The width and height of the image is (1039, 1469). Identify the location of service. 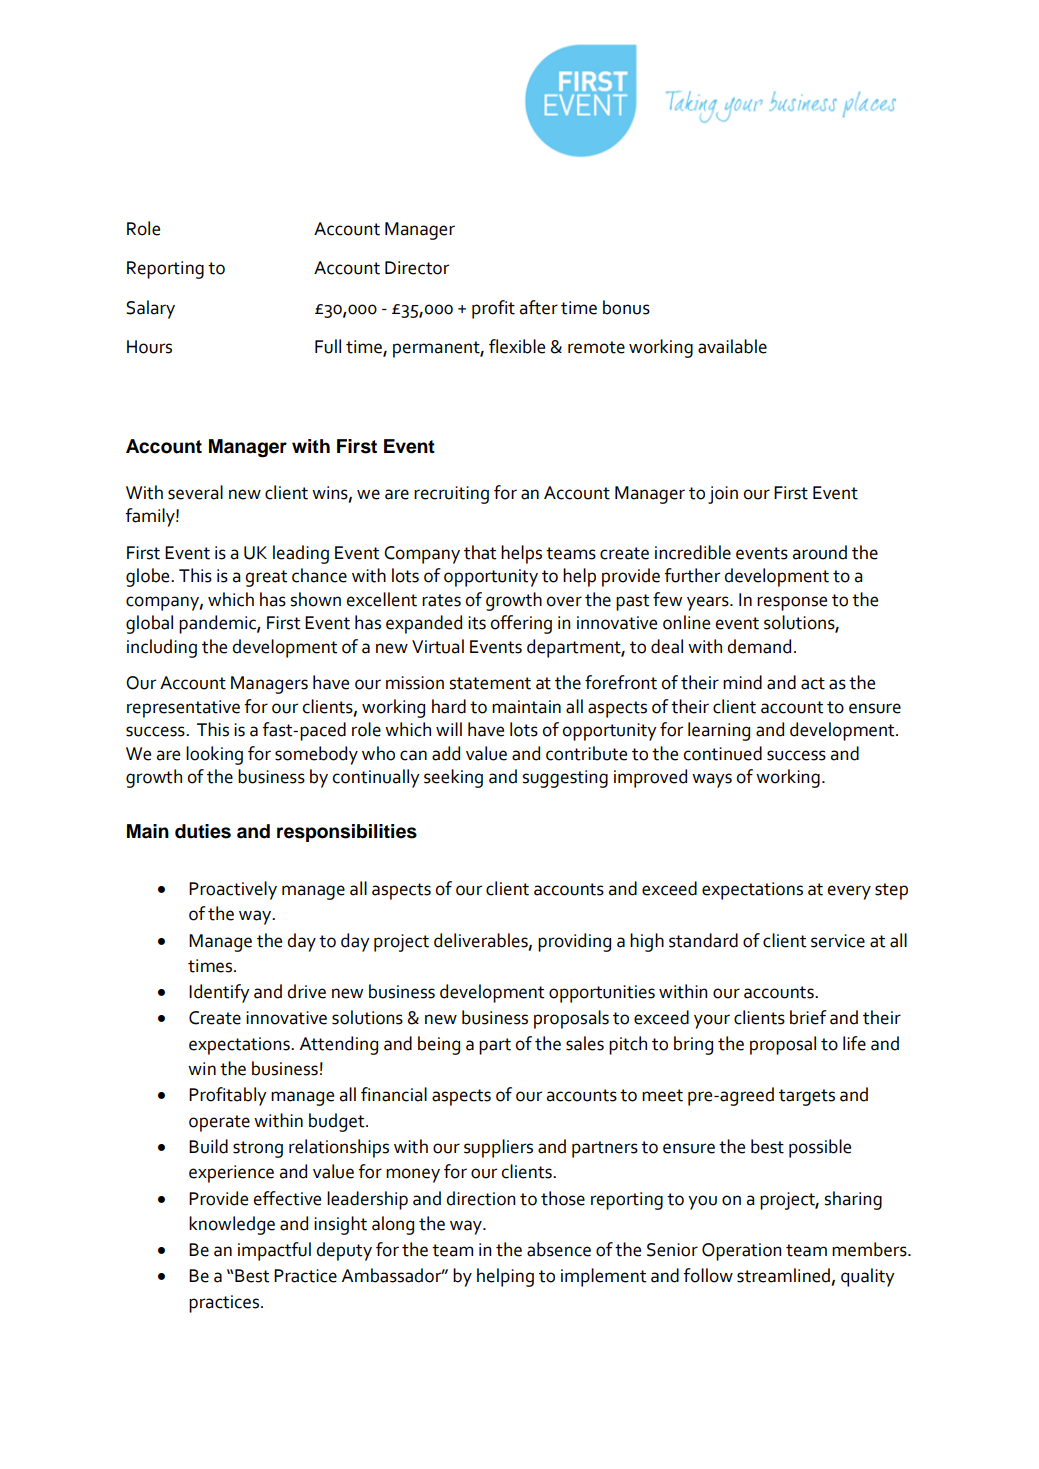
(838, 941).
